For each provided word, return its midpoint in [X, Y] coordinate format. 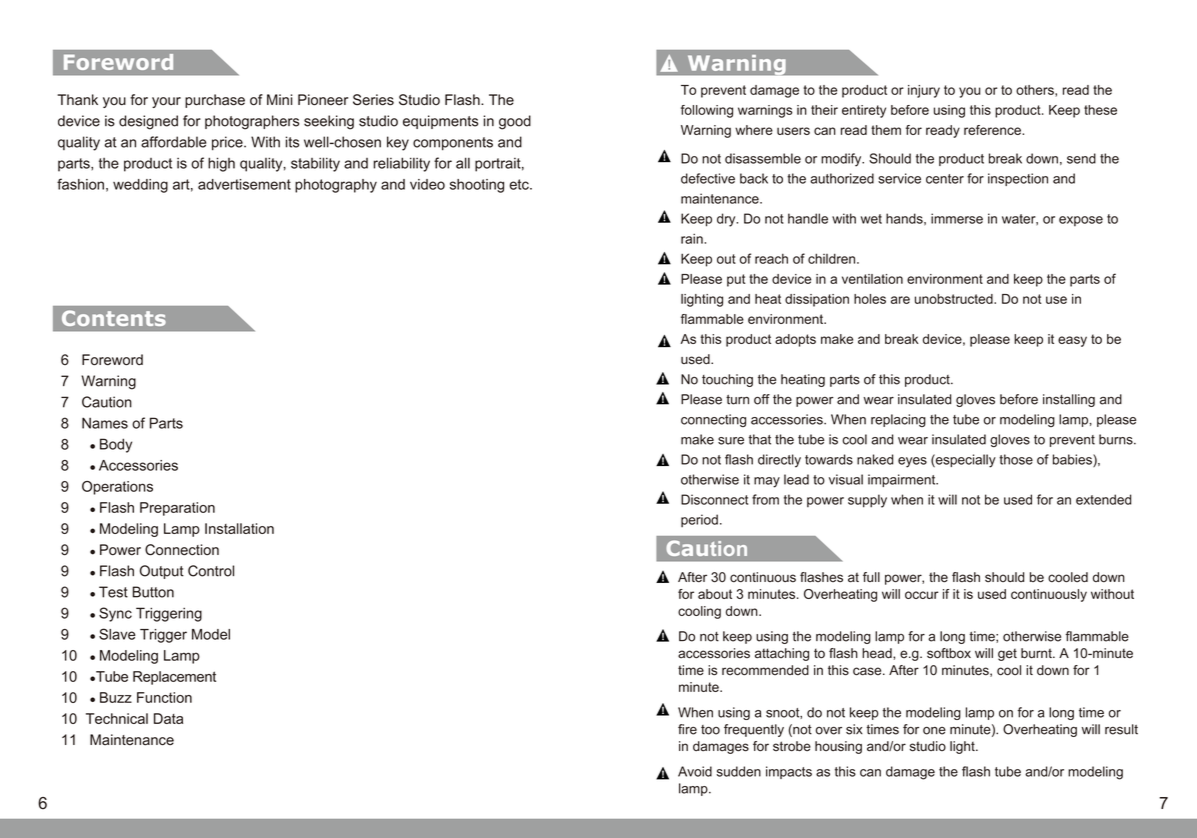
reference [993, 130]
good [515, 122]
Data [168, 718]
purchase [215, 101]
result [1121, 729]
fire [687, 729]
